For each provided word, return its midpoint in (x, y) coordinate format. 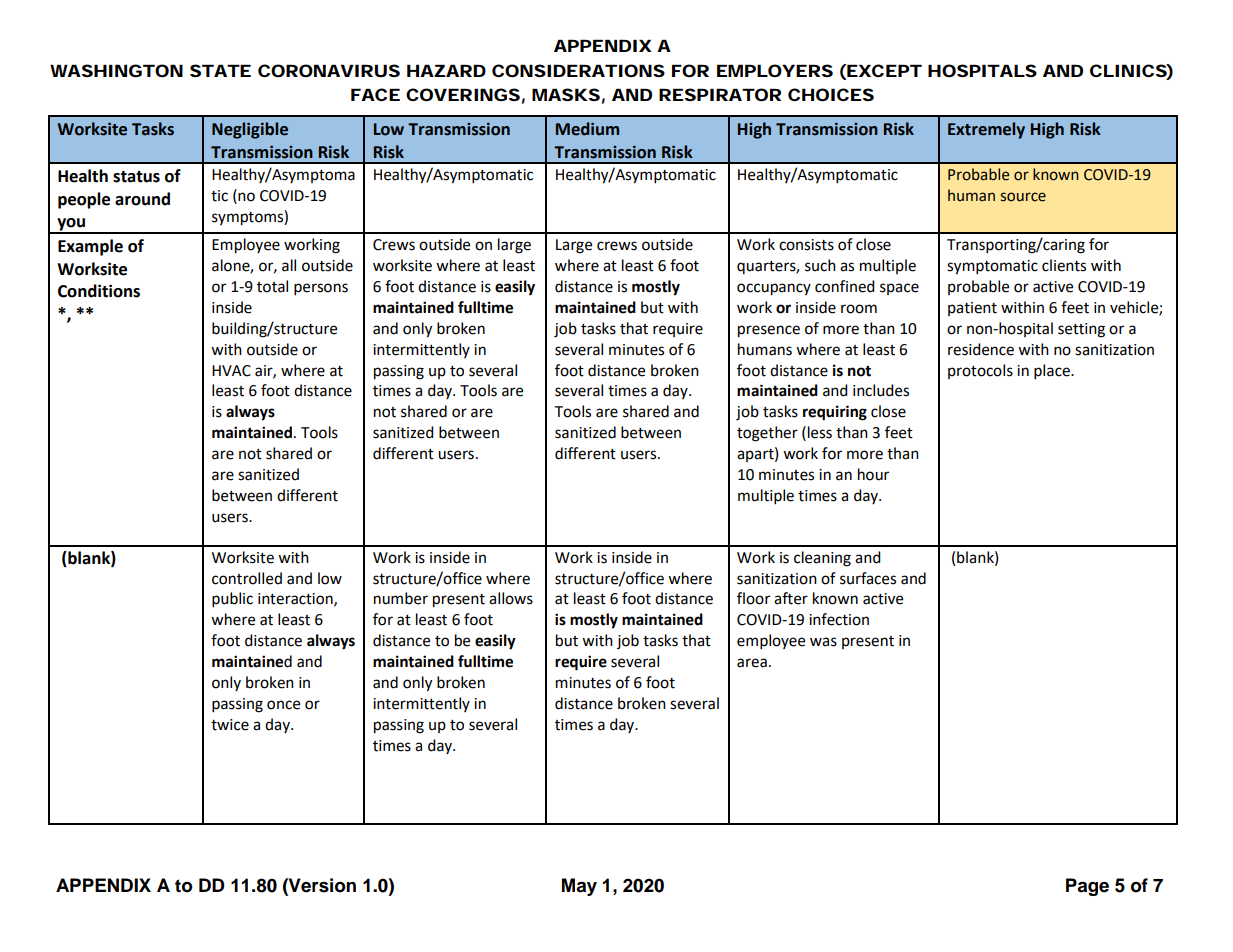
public (232, 600)
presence (769, 331)
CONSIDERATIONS (578, 70)
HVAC (231, 371)
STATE (220, 70)
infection (839, 619)
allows (511, 598)
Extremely (986, 130)
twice (230, 725)
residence (981, 349)
